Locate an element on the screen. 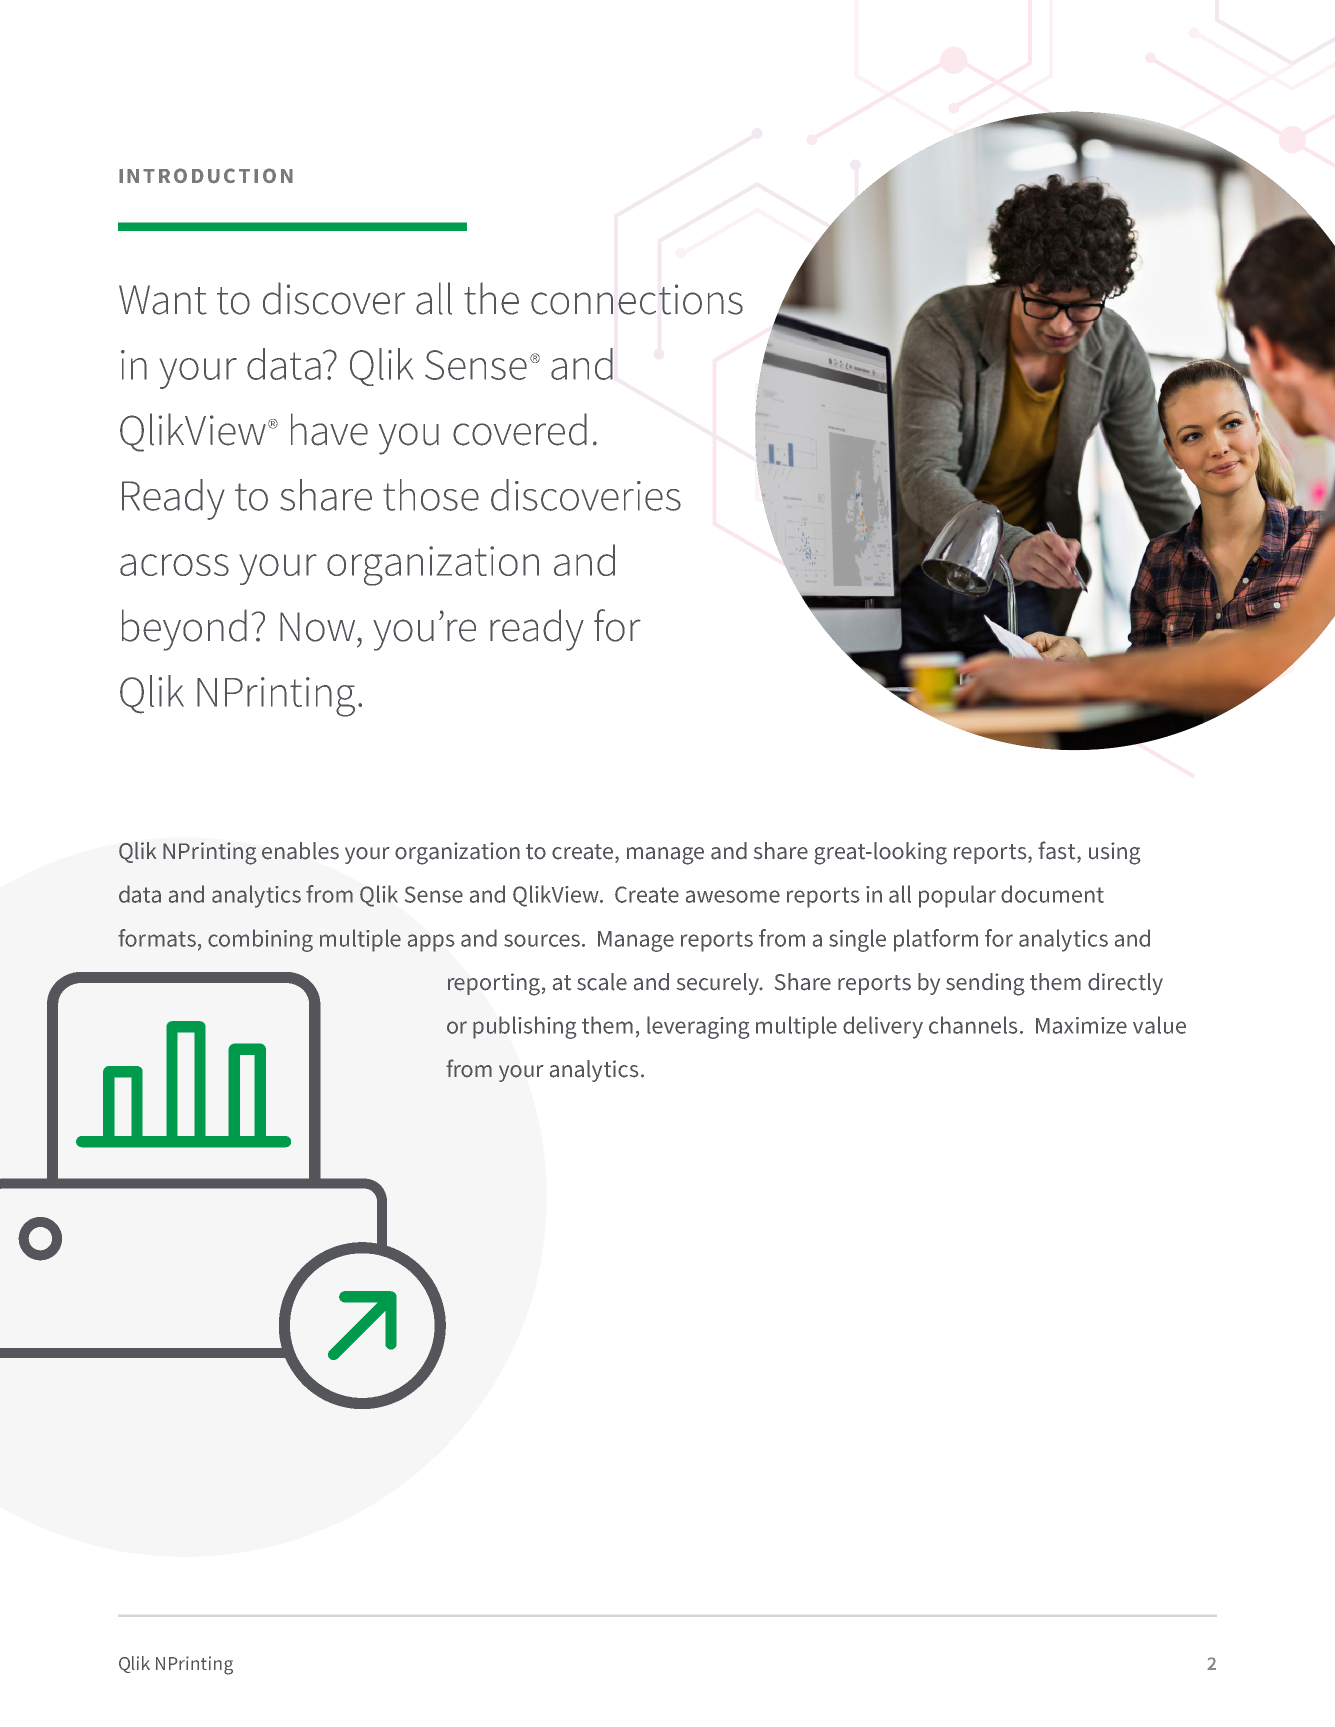  enables is located at coordinates (300, 851).
